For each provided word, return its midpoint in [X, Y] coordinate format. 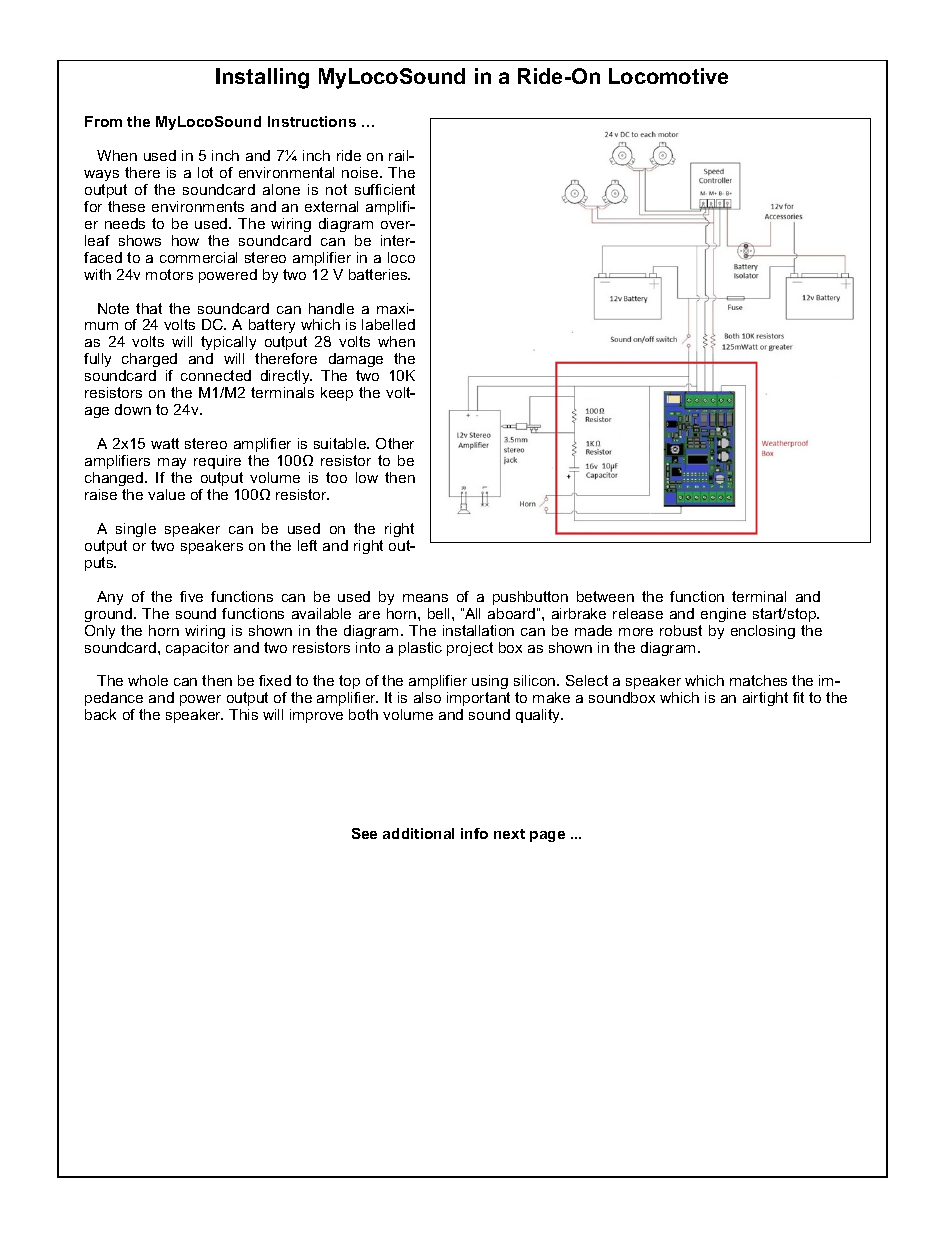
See [364, 833]
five [191, 596]
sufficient [385, 189]
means [425, 598]
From [103, 121]
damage [354, 362]
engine [723, 615]
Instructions [312, 121]
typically [229, 345]
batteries [379, 274]
